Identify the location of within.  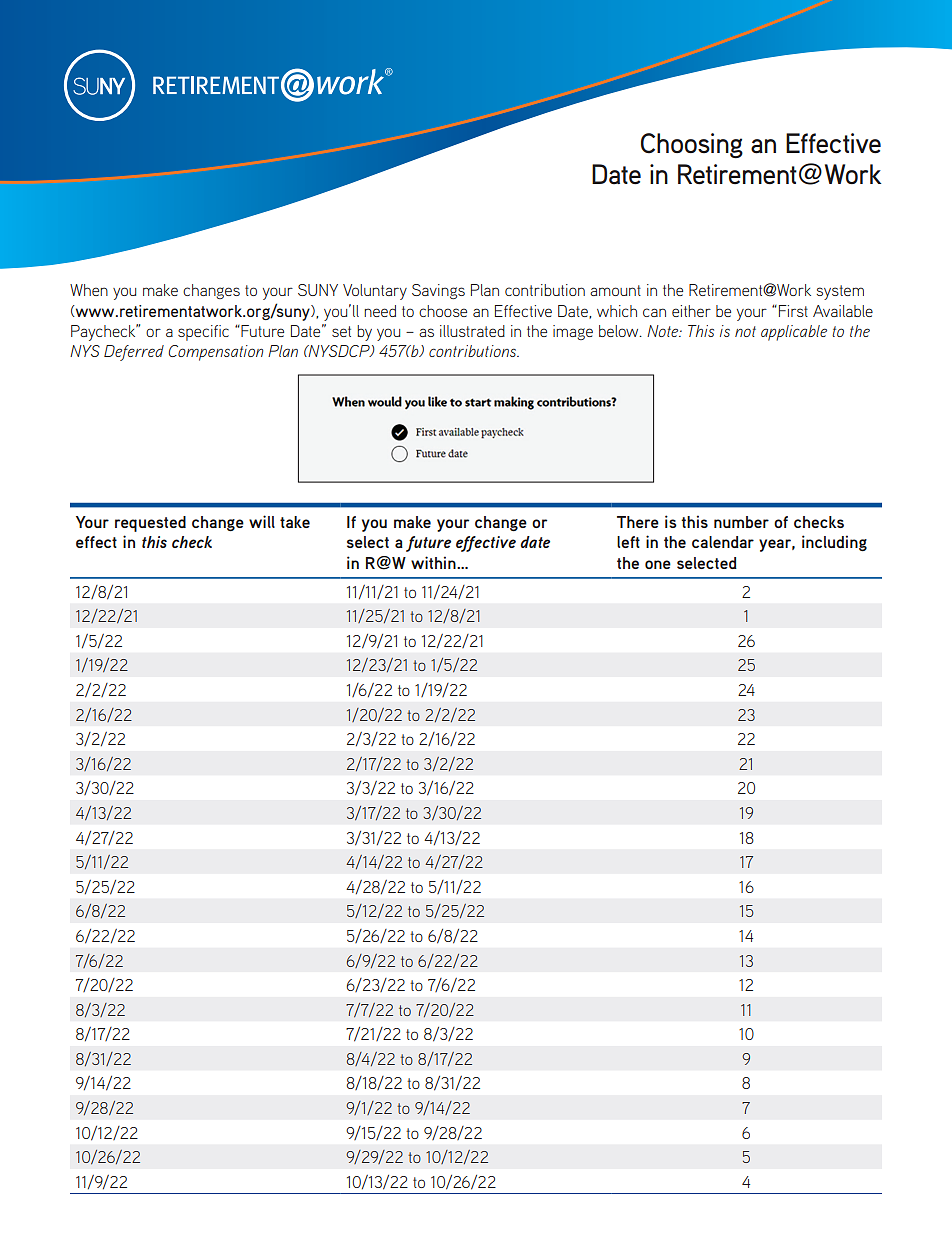
(434, 562).
